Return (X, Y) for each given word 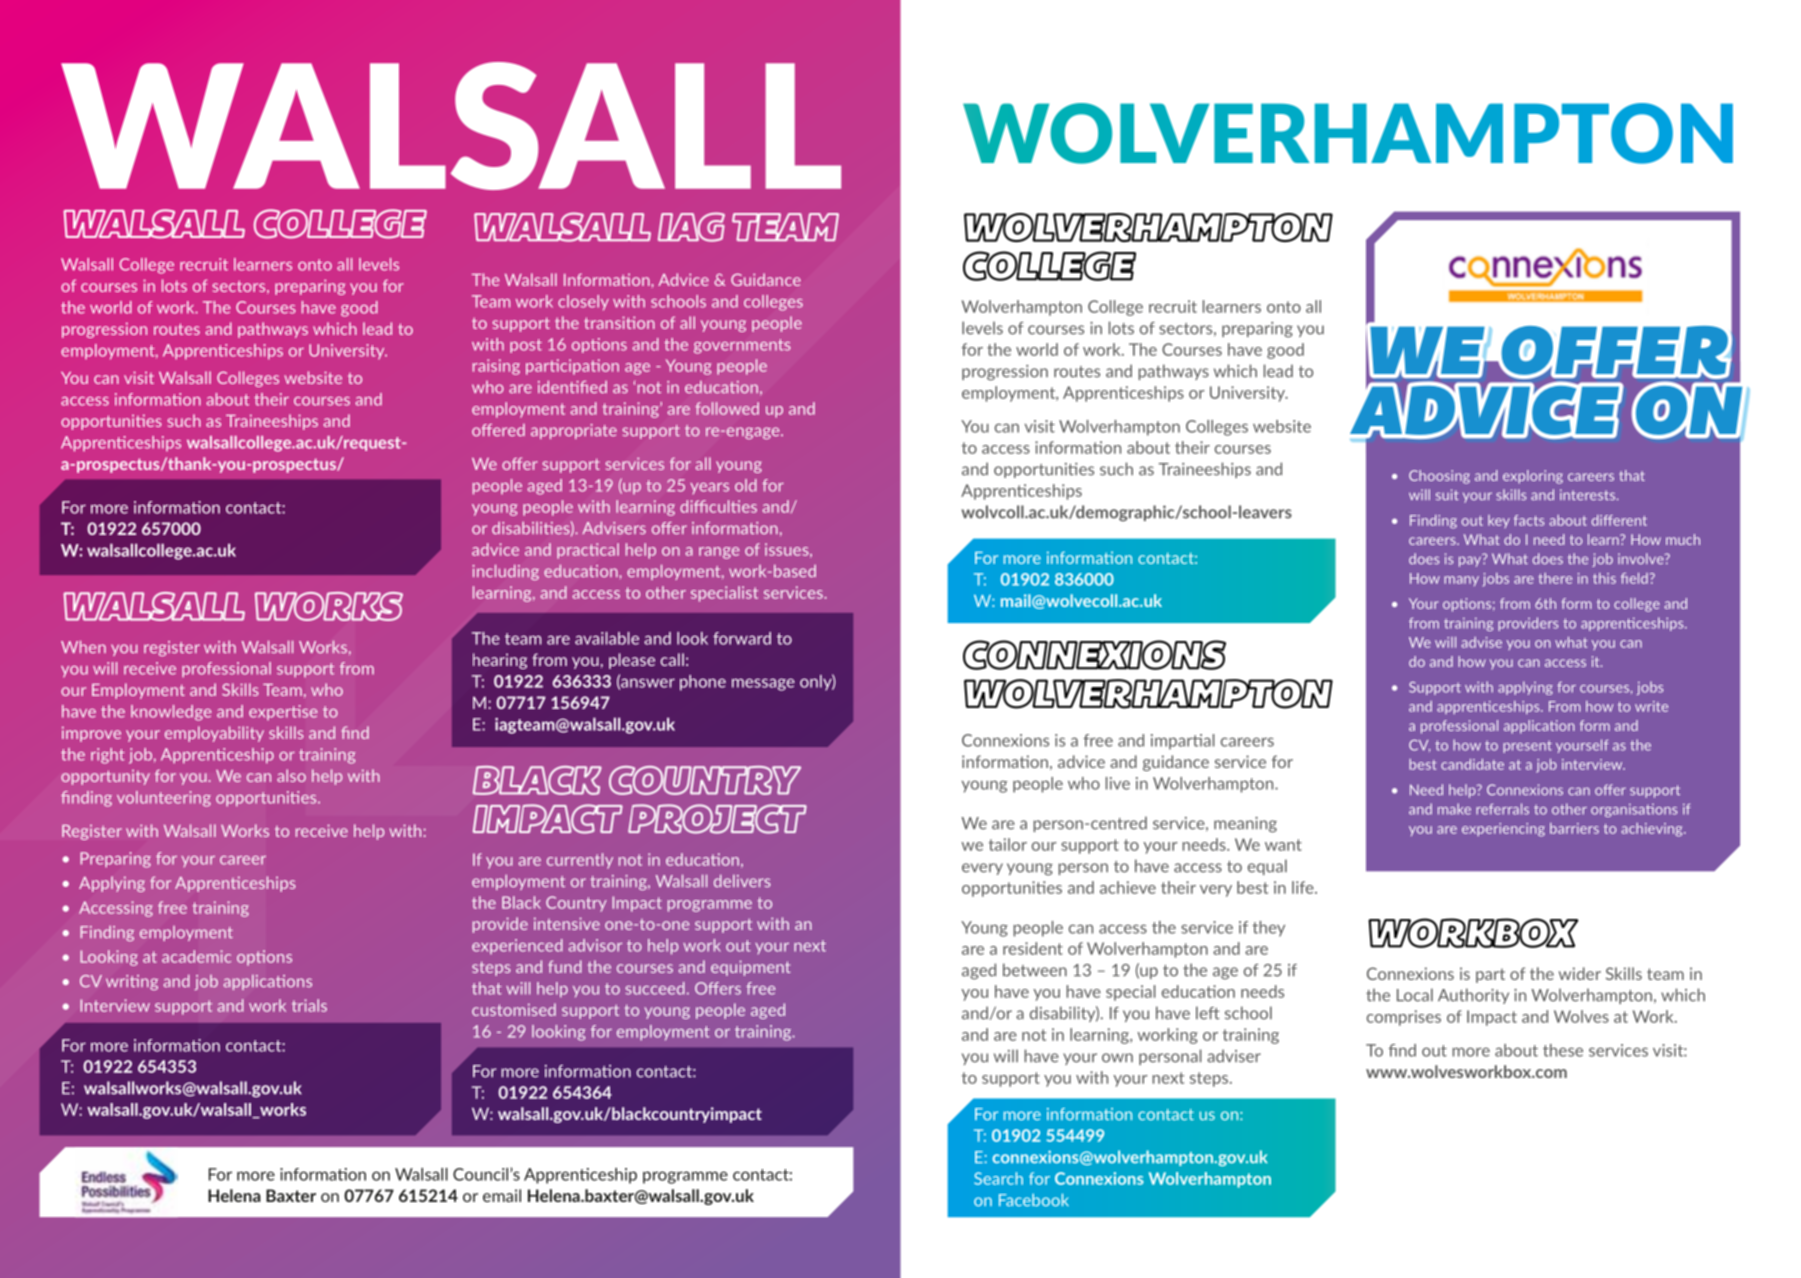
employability (214, 734)
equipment (750, 968)
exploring (1533, 477)
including (505, 572)
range (719, 553)
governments (742, 346)
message (763, 684)
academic (196, 956)
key (1499, 521)
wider (1580, 973)
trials (309, 1005)
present (1527, 747)
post (526, 346)
